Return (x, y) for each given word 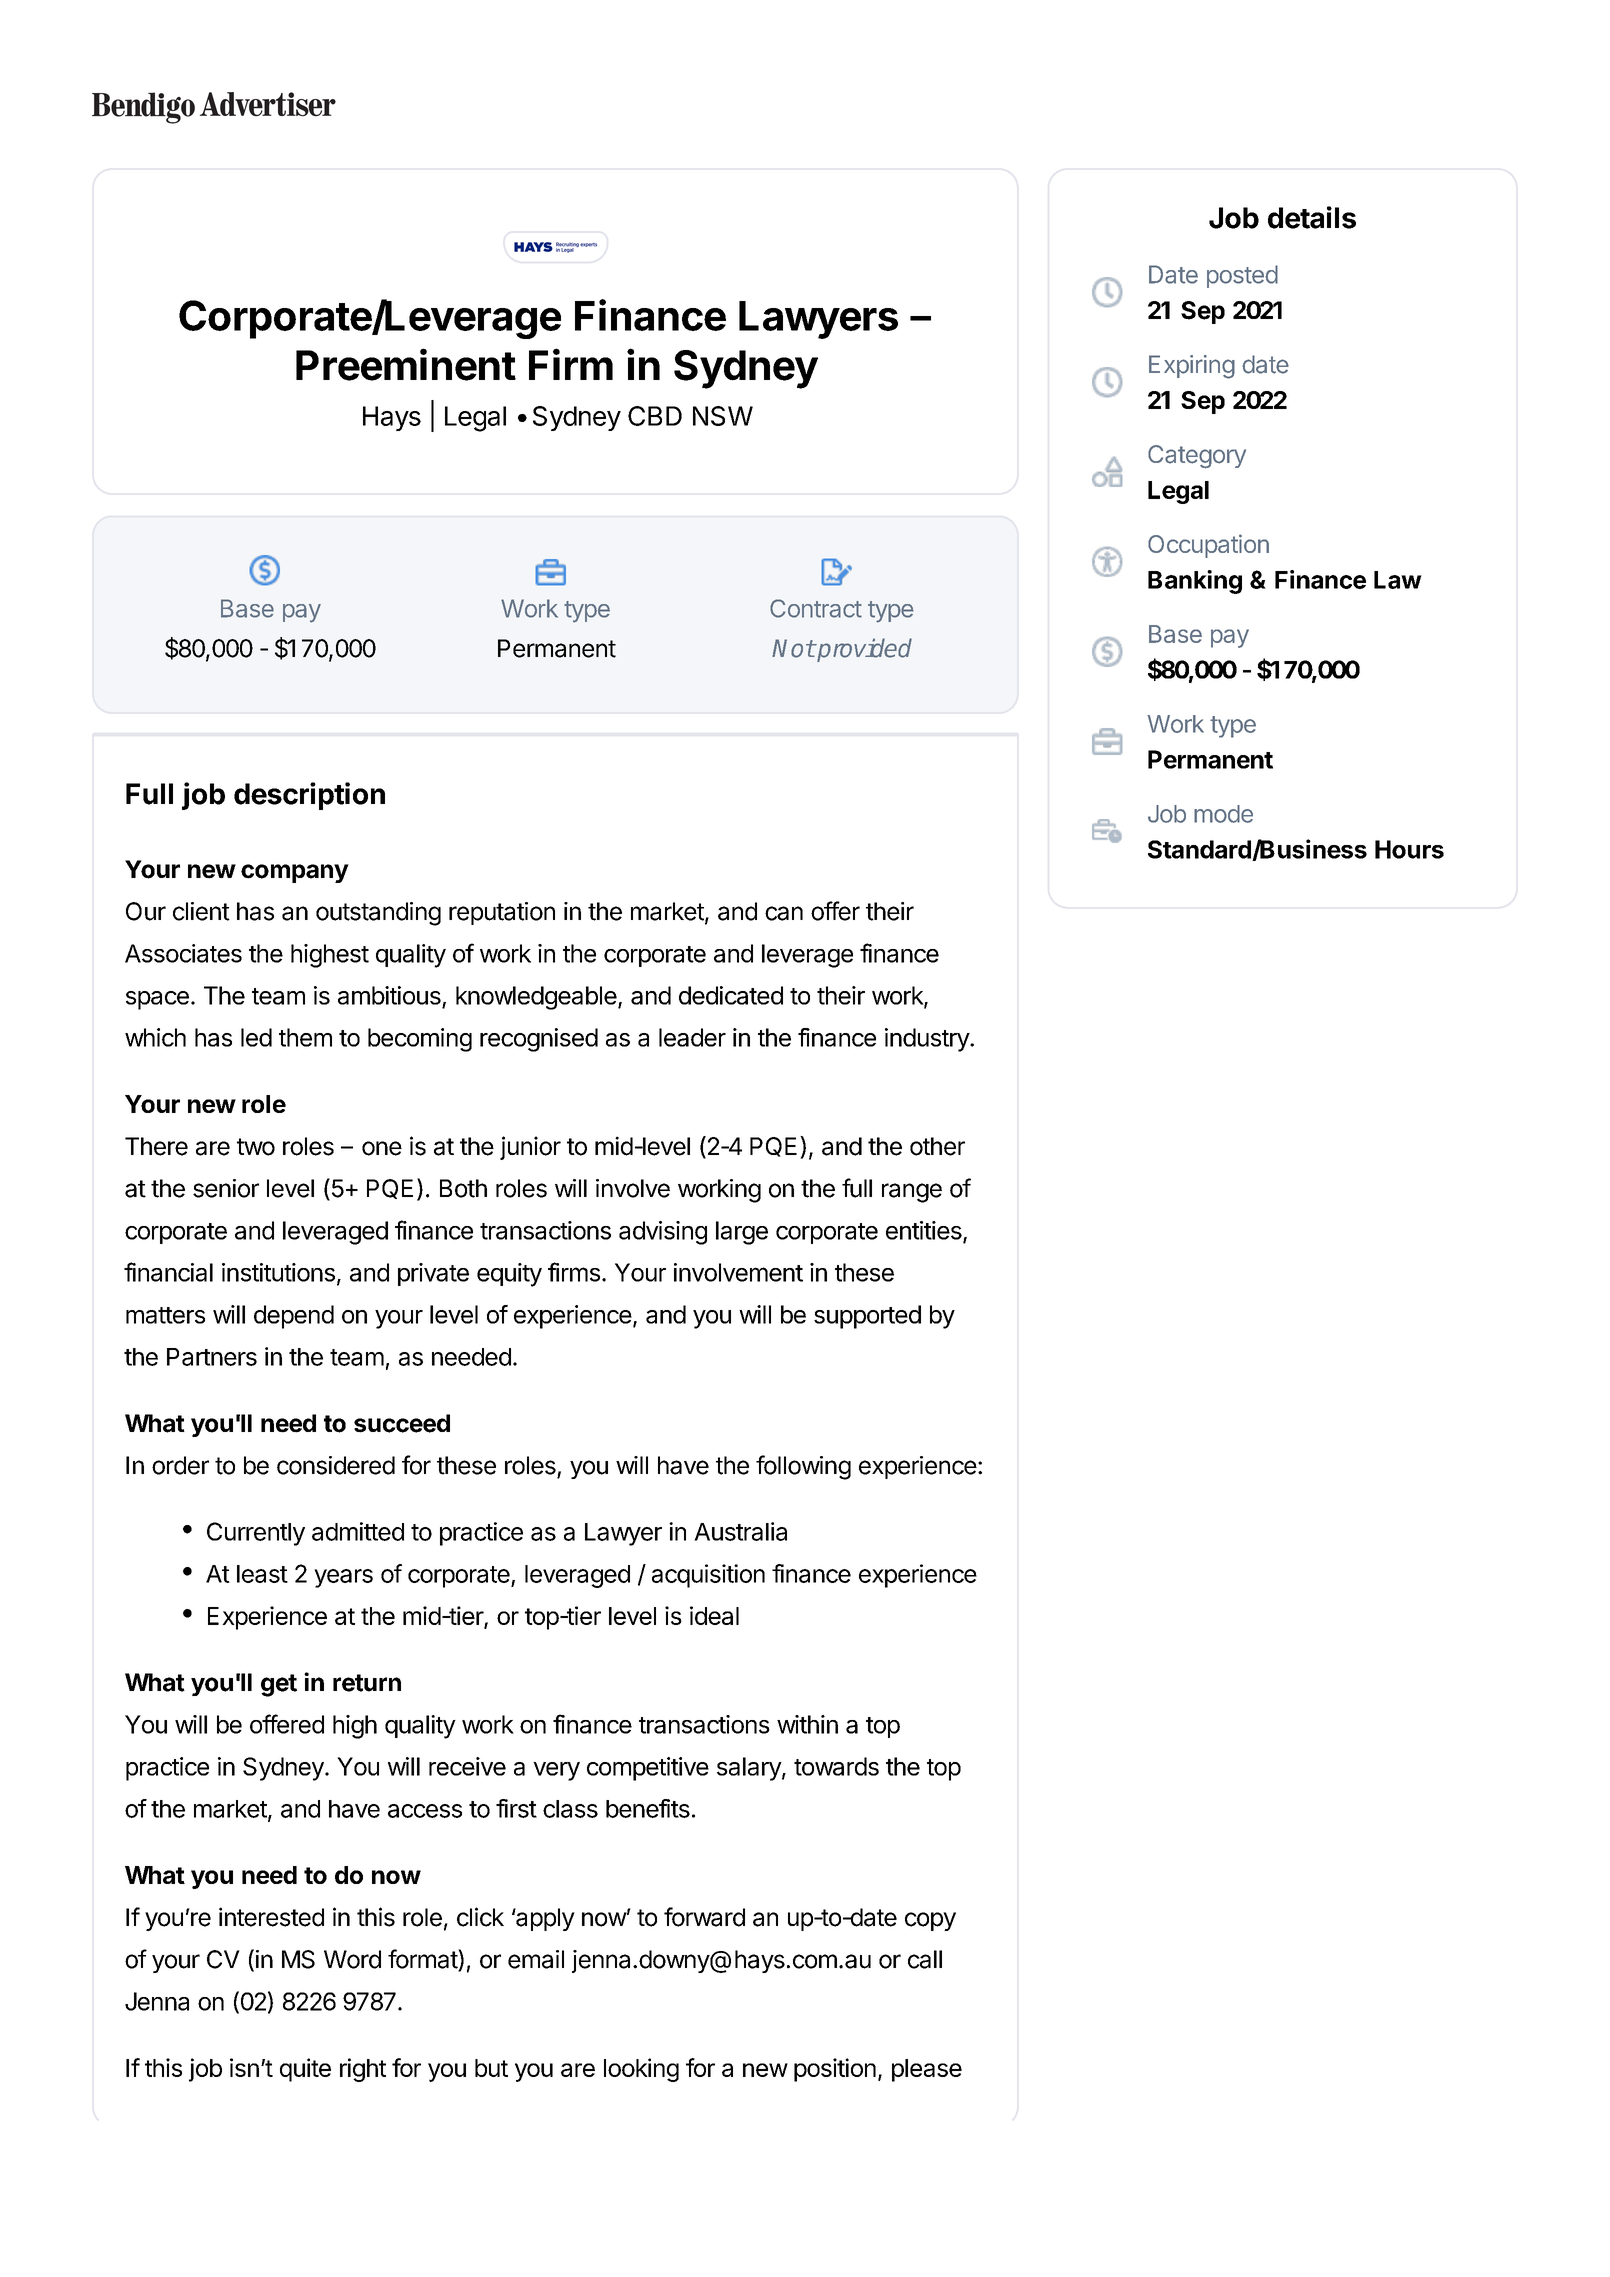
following (803, 1467)
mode (1223, 814)
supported (867, 1317)
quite (305, 2070)
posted (1242, 276)
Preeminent (406, 364)
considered (336, 1465)
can (784, 913)
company (295, 873)
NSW (723, 416)
